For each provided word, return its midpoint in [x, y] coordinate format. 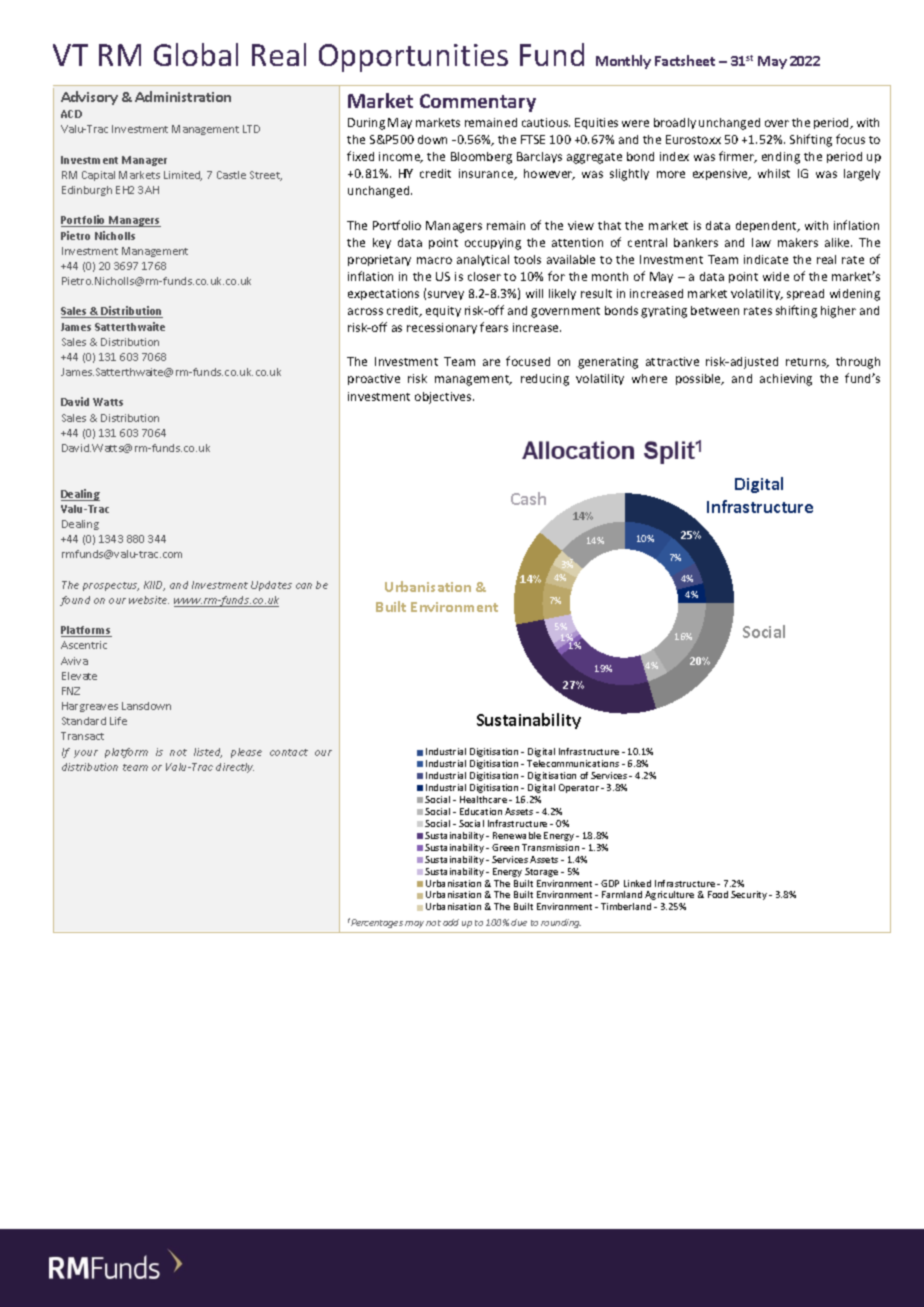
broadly [675, 123]
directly [235, 768]
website [149, 600]
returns [807, 363]
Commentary [478, 103]
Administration [183, 96]
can [304, 586]
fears [494, 327]
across [365, 311]
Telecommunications [573, 763]
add [451, 922]
